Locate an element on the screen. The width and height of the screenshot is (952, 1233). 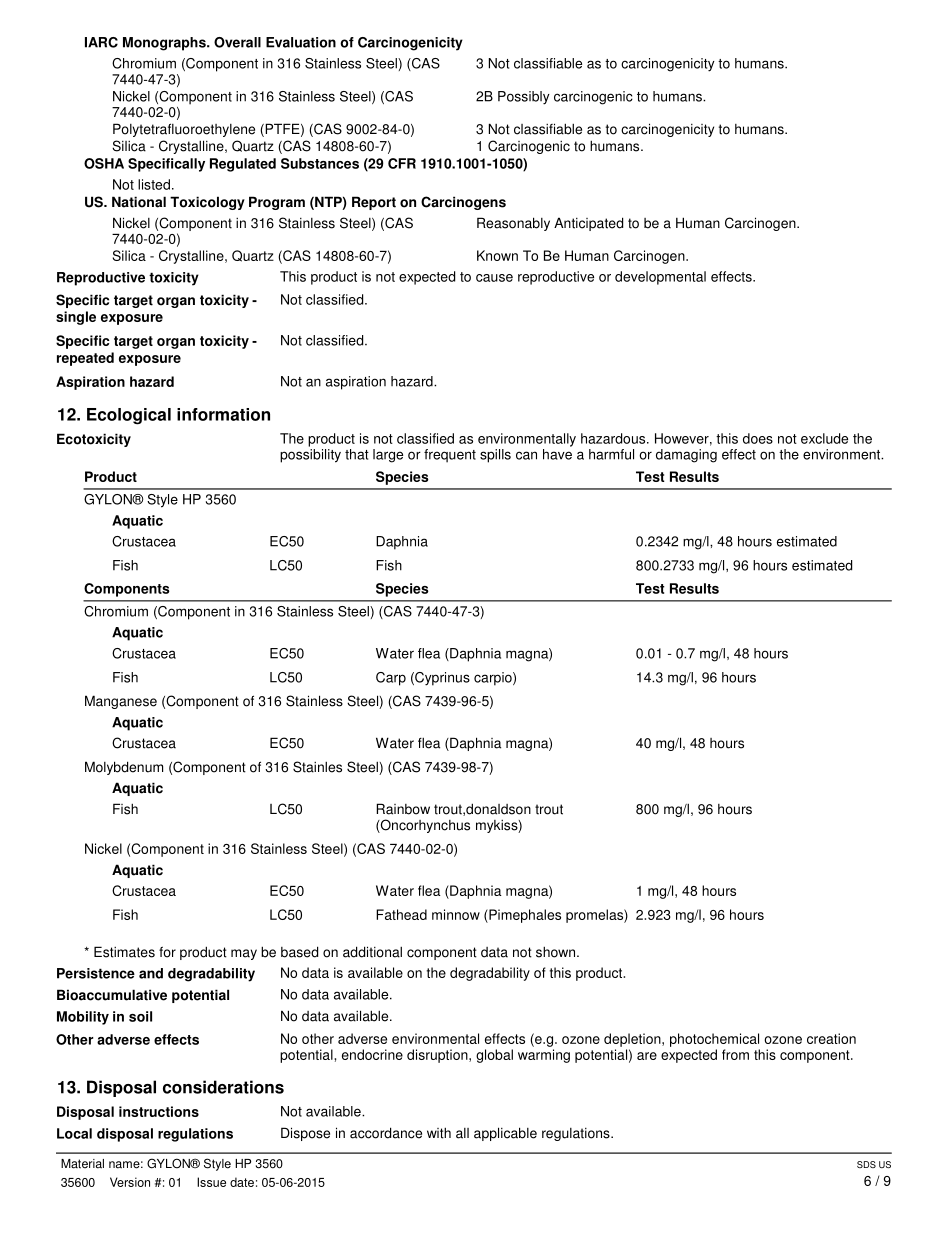
repeated is located at coordinates (85, 359).
